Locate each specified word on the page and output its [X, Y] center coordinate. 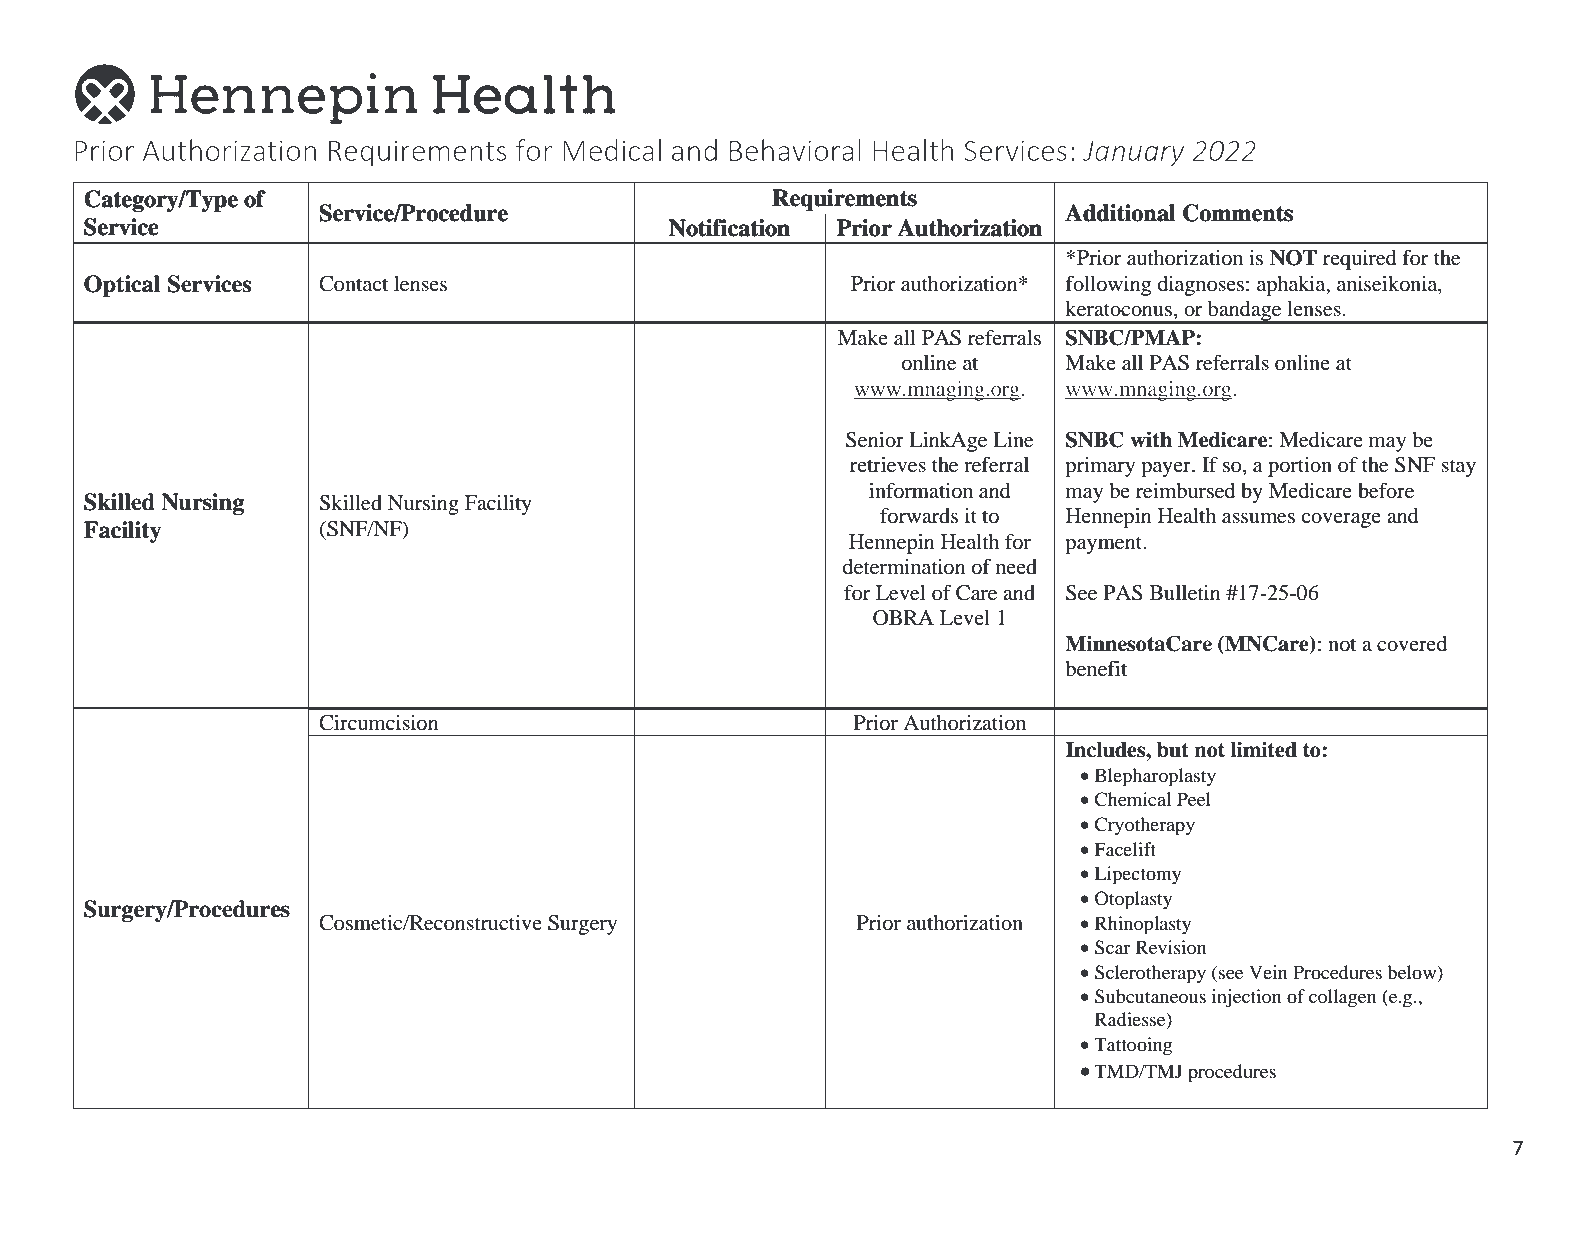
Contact [353, 284]
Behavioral [795, 150]
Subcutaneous [1150, 996]
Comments [1238, 213]
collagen [1342, 998]
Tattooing [1133, 1046]
